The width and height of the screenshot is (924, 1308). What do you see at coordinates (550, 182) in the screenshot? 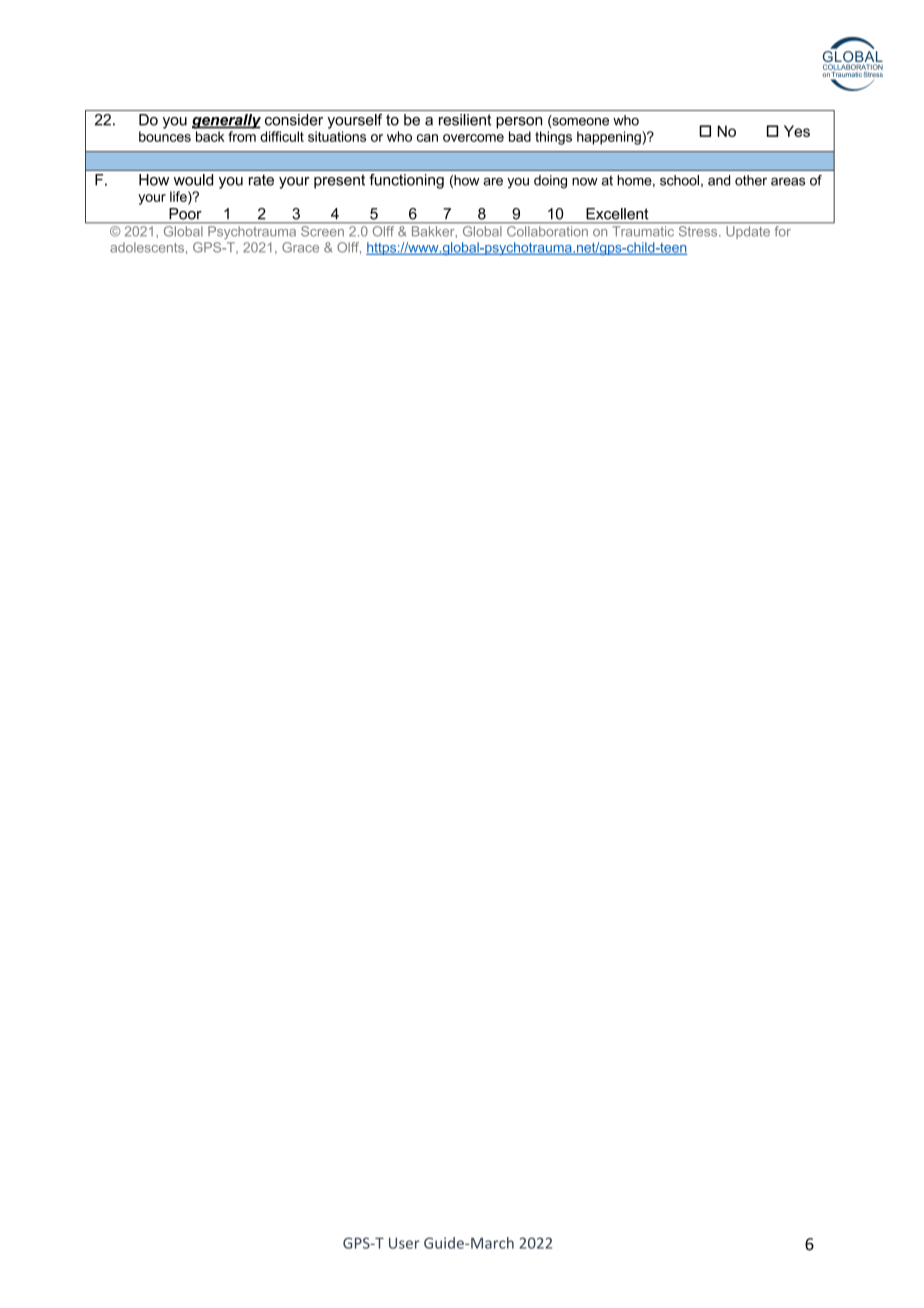
I see `doing` at bounding box center [550, 182].
